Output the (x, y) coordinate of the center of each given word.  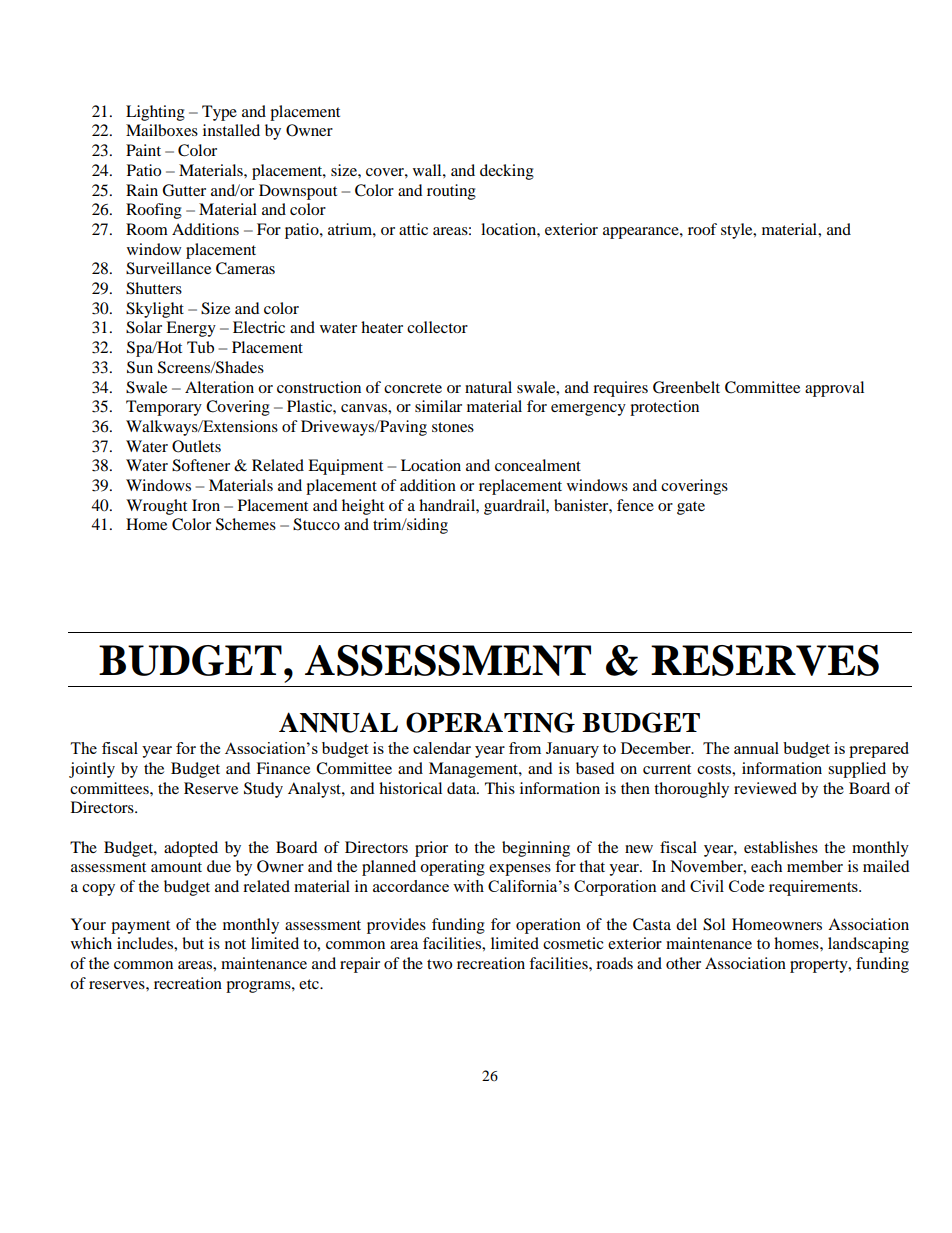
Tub (200, 347)
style (738, 231)
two (439, 964)
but (193, 943)
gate (691, 508)
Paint (143, 150)
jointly (92, 770)
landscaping (868, 945)
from (525, 748)
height (363, 507)
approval (834, 389)
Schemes (246, 524)
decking (507, 172)
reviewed (765, 788)
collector (437, 327)
